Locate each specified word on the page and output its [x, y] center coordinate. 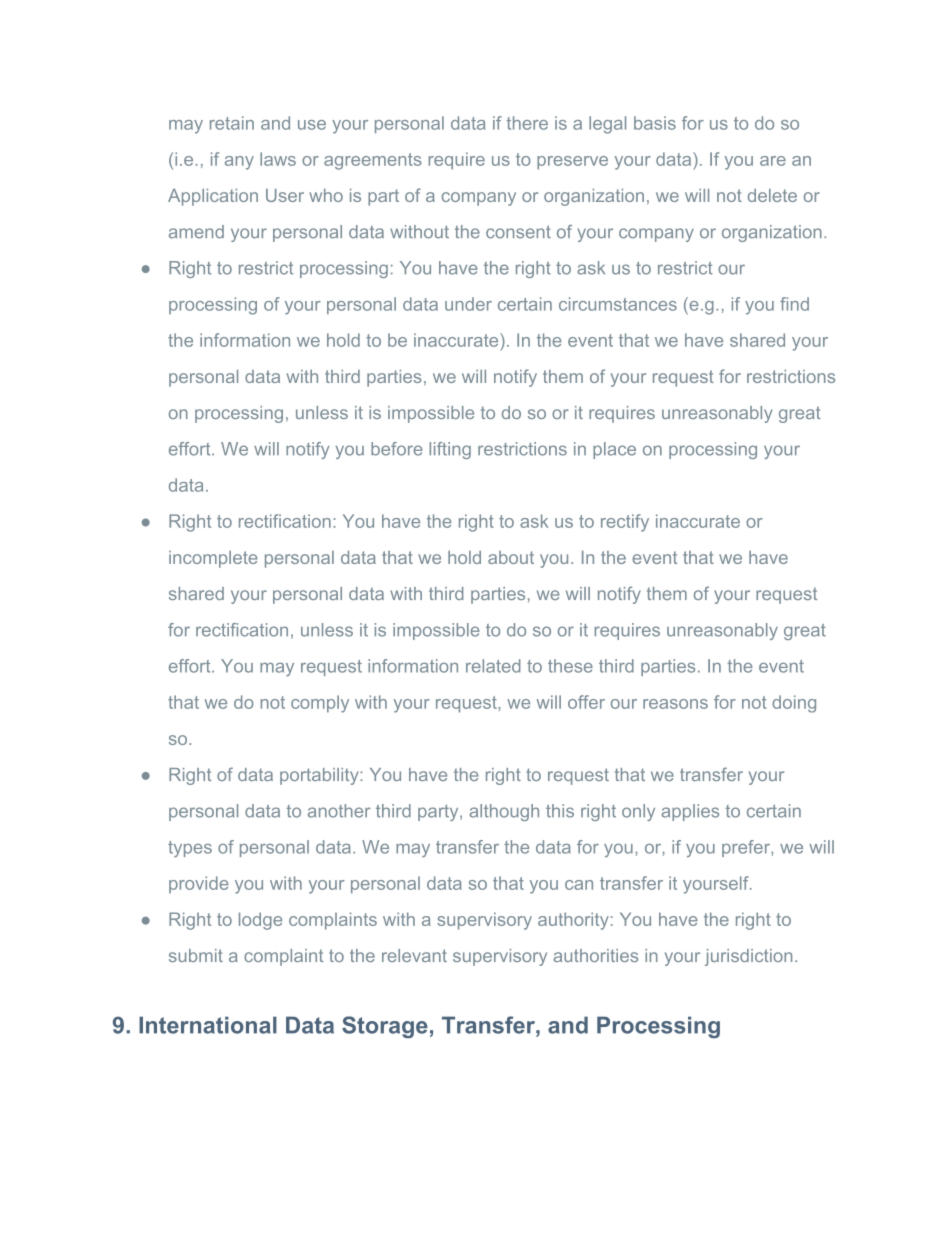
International [208, 1025]
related [493, 666]
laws [278, 159]
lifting [450, 450]
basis [655, 123]
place [614, 450]
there [527, 123]
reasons [675, 704]
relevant [414, 955]
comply [320, 704]
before [397, 449]
